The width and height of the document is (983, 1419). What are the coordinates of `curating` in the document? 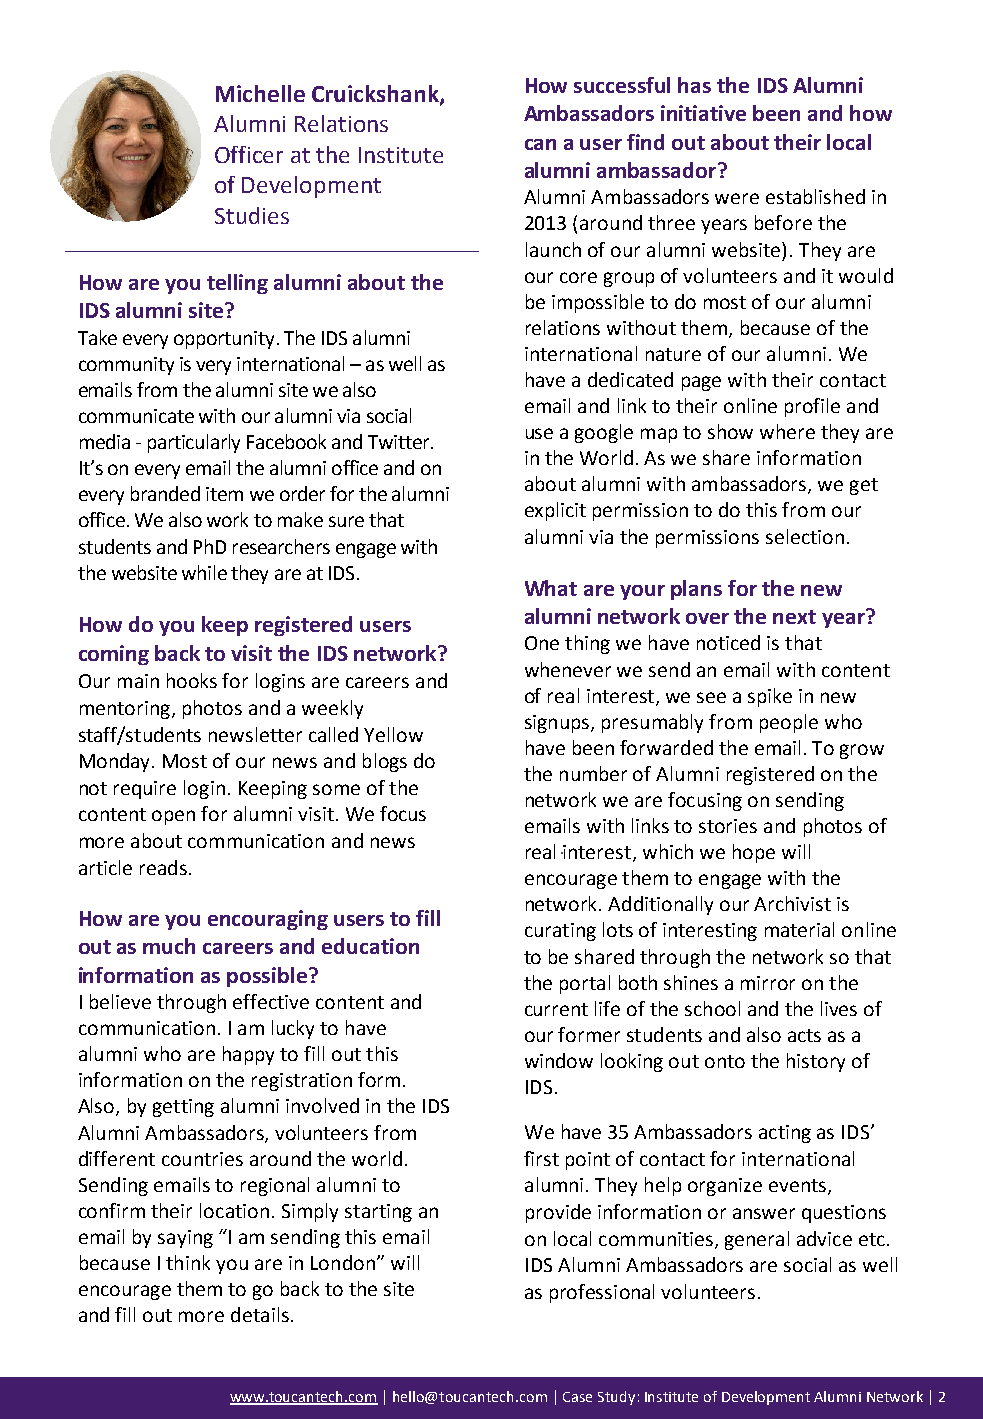 It's located at (560, 932).
